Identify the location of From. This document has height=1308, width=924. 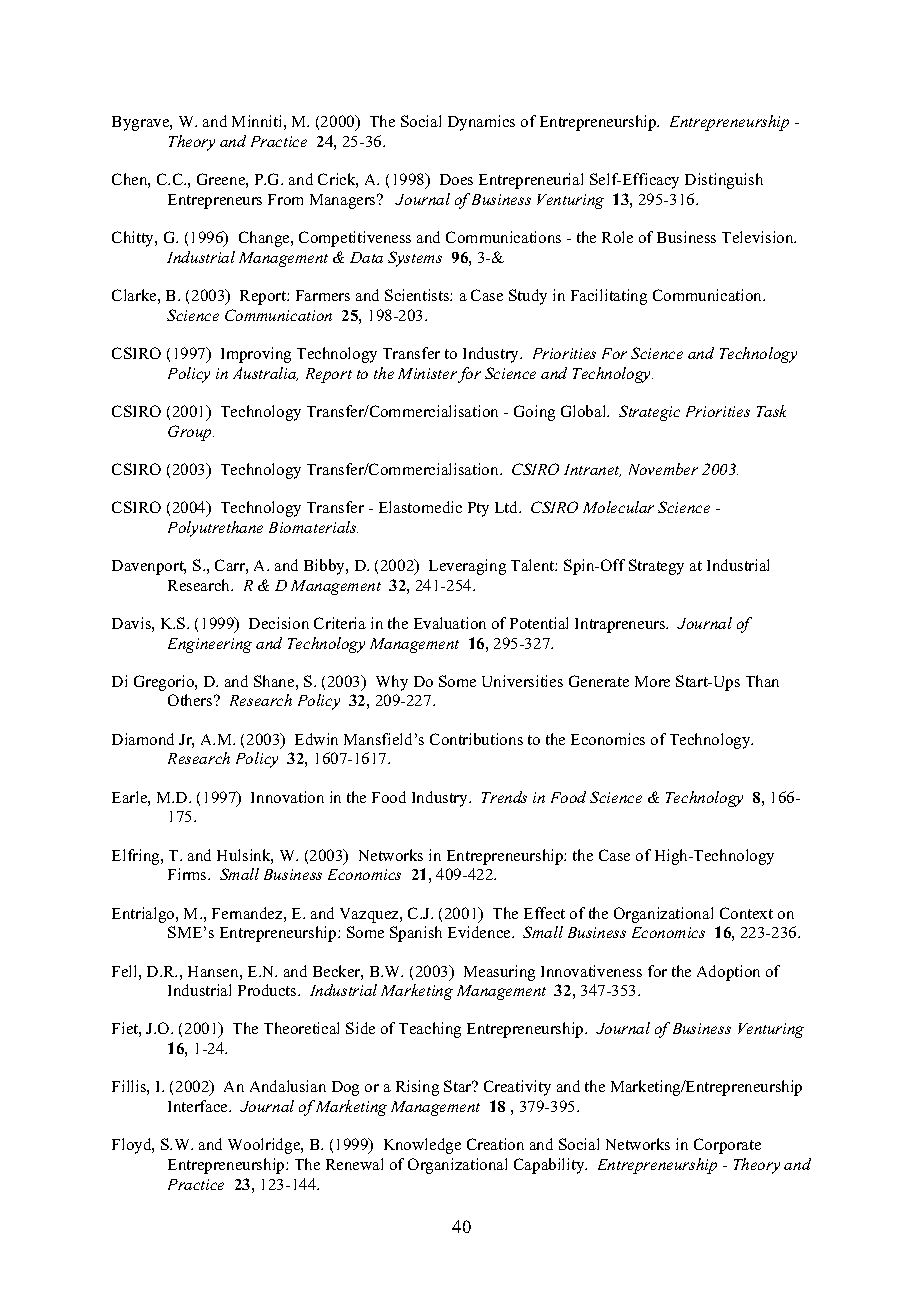
(285, 199).
